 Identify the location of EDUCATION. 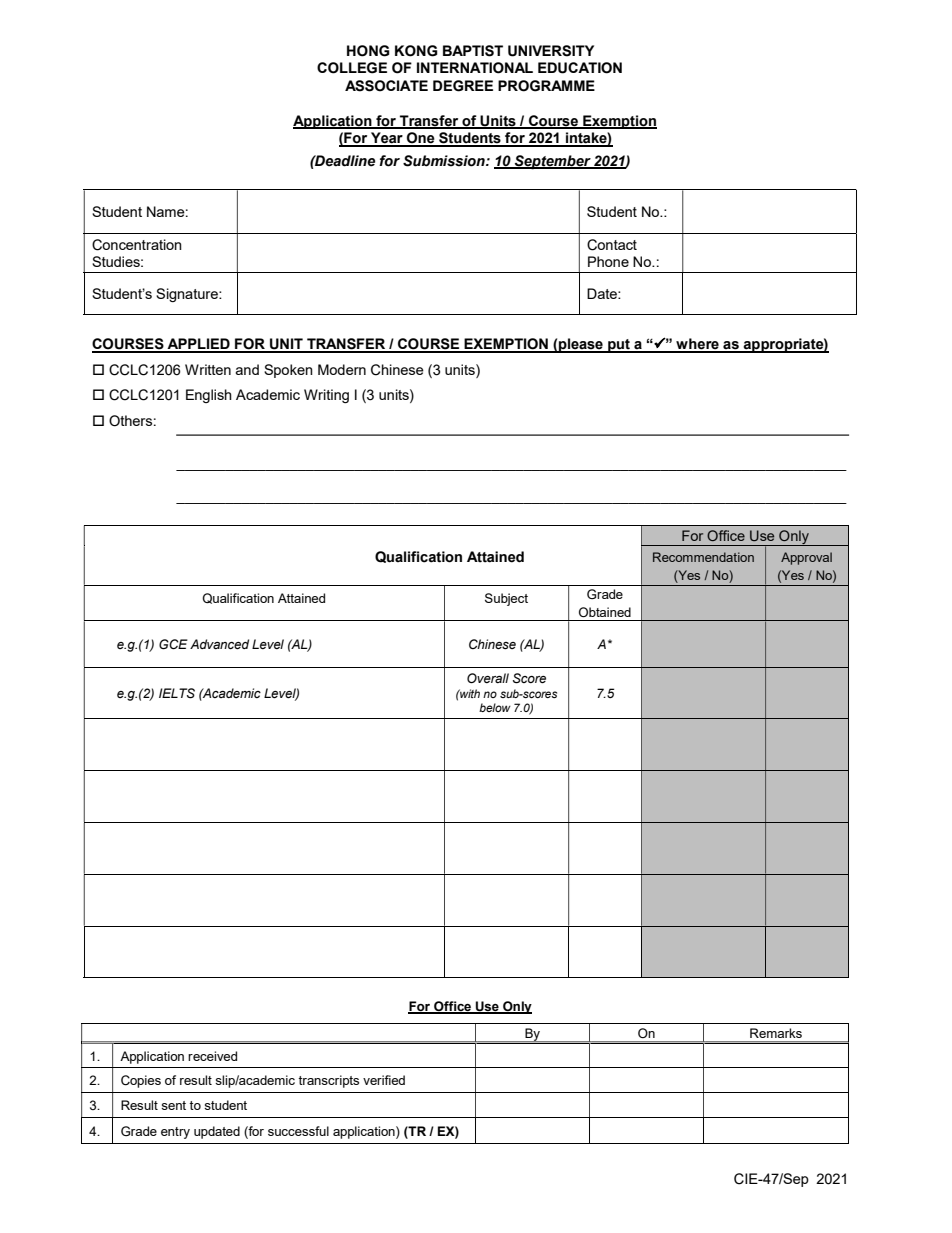
(580, 68).
